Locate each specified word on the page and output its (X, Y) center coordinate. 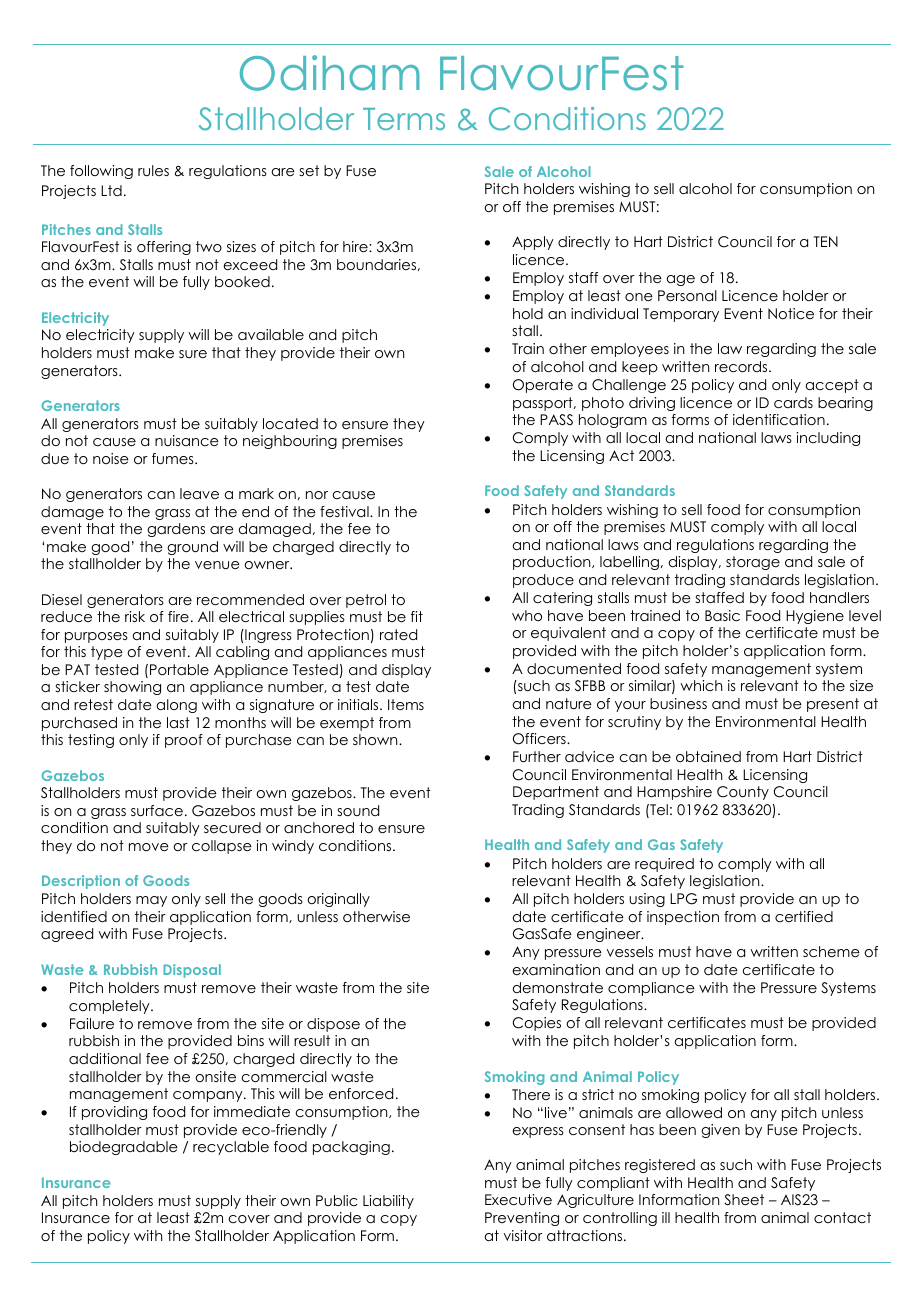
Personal (687, 295)
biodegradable (124, 1148)
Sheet (744, 1200)
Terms (404, 119)
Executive (518, 1199)
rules (153, 170)
